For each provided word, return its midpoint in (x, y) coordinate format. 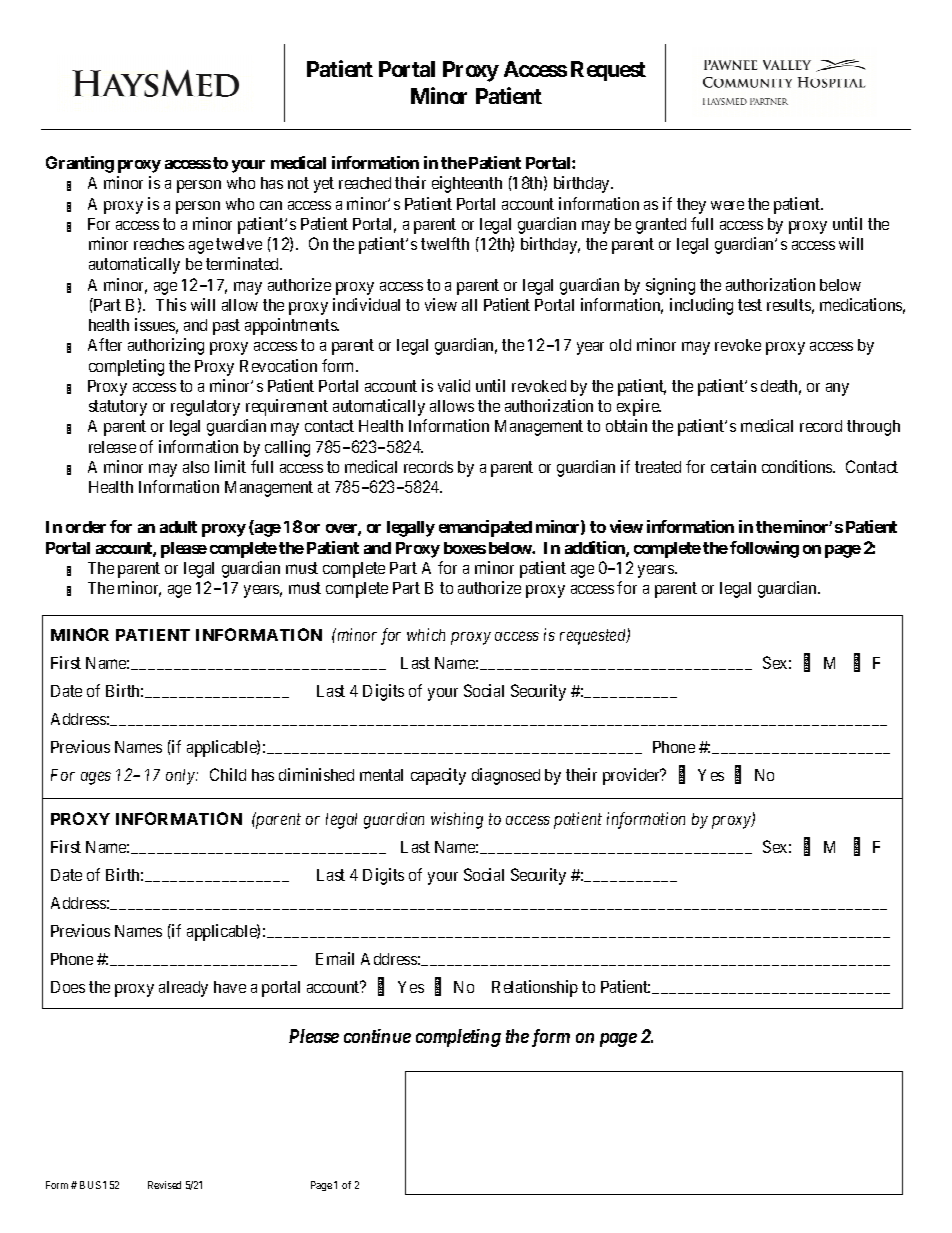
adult (178, 527)
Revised (164, 1185)
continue (377, 1036)
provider (632, 776)
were (727, 205)
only (181, 777)
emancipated (485, 528)
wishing (457, 820)
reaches (159, 244)
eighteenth (467, 184)
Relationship (535, 988)
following (764, 549)
